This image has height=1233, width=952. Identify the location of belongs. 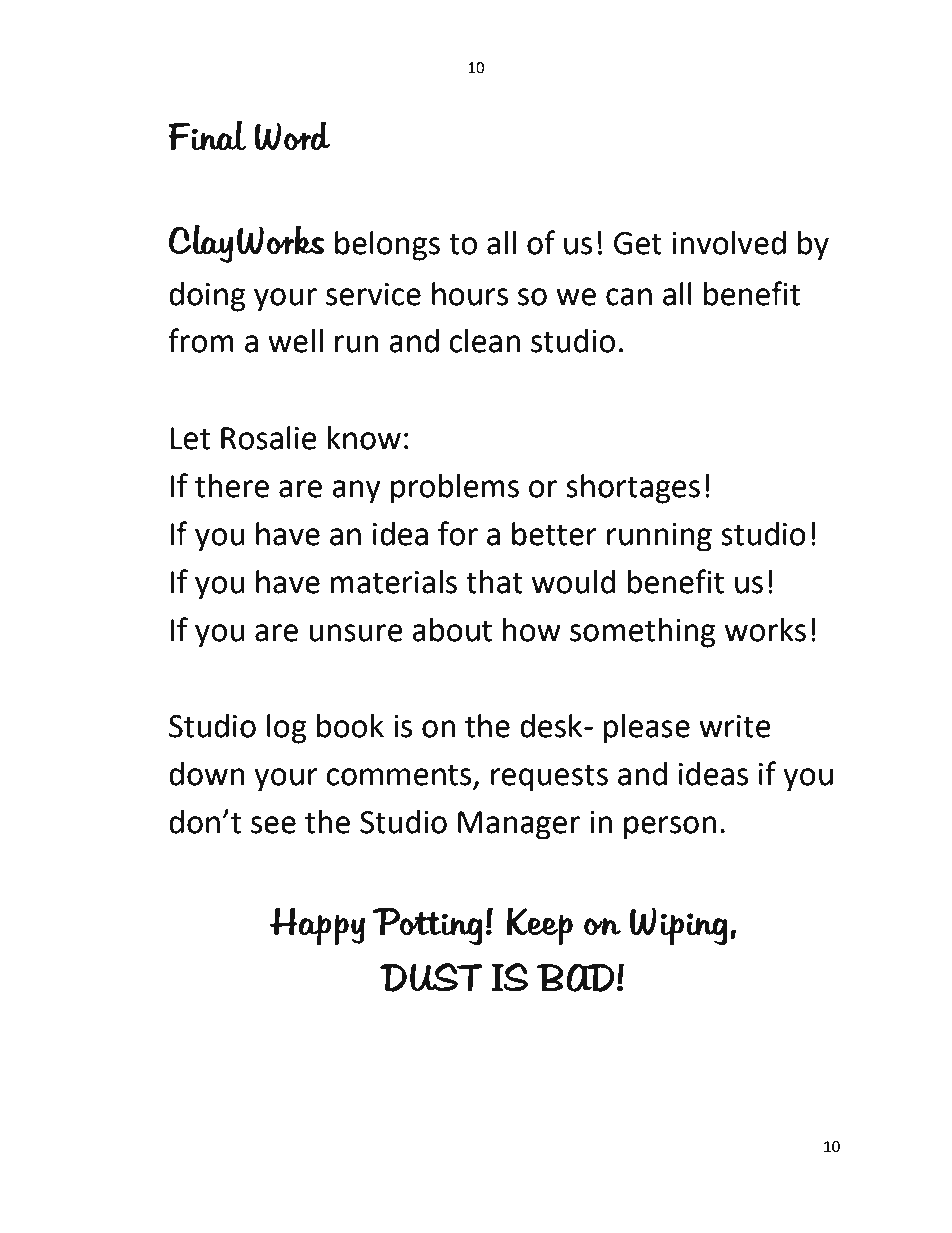
(387, 246).
